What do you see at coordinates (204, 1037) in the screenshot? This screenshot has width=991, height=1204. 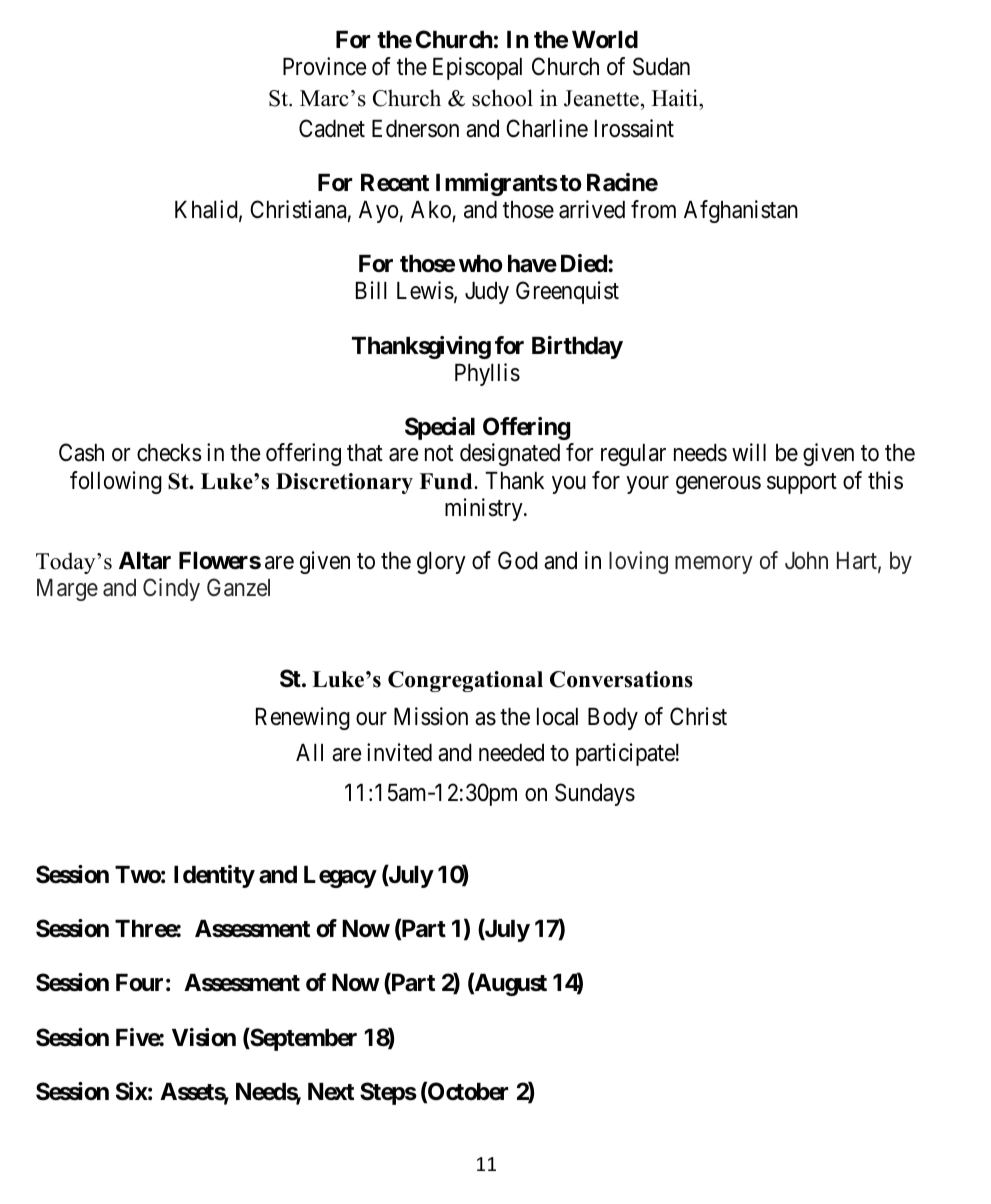 I see `Vision` at bounding box center [204, 1037].
